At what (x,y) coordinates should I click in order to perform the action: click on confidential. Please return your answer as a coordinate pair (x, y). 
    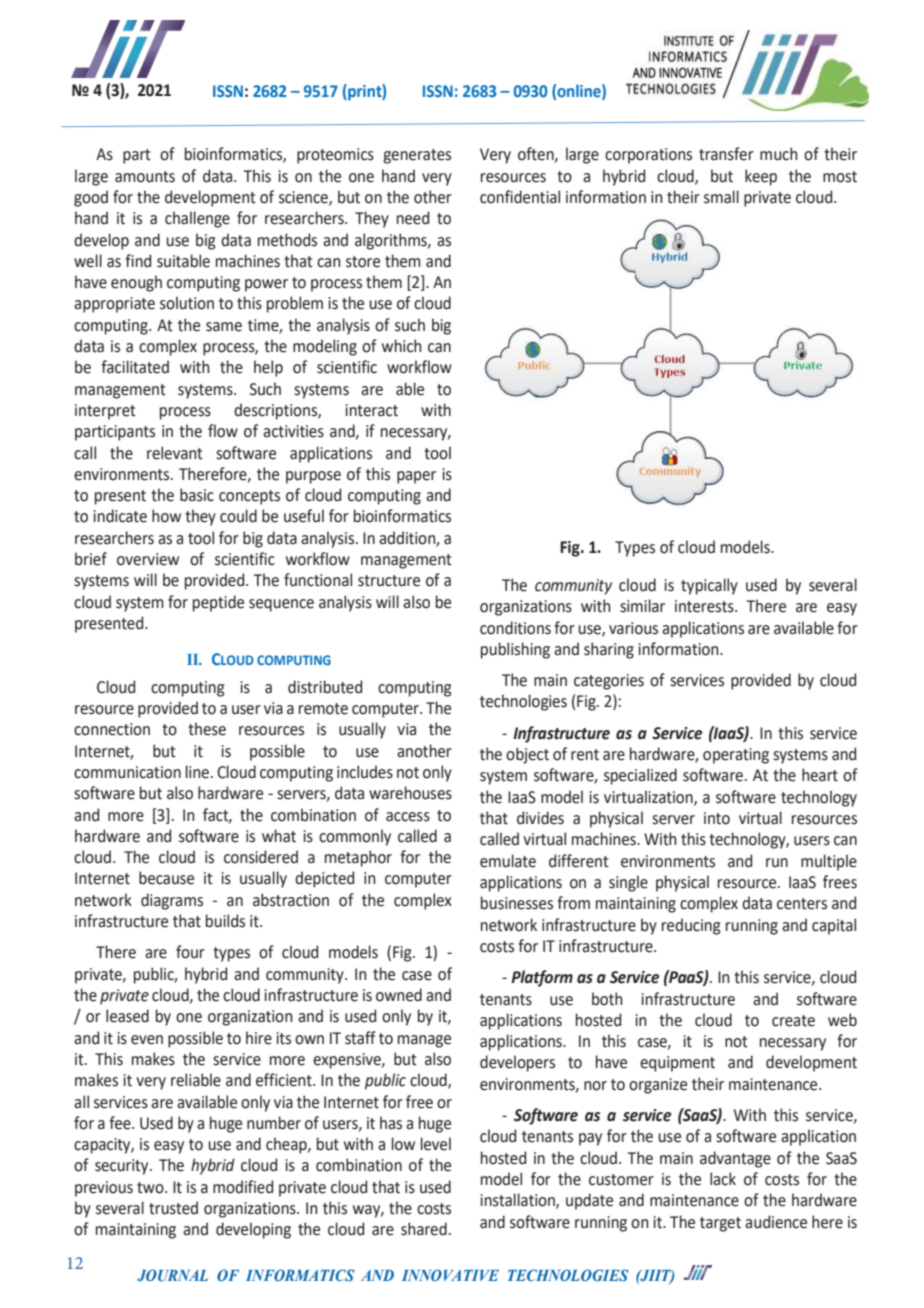
    Looking at the image, I should click on (520, 197).
